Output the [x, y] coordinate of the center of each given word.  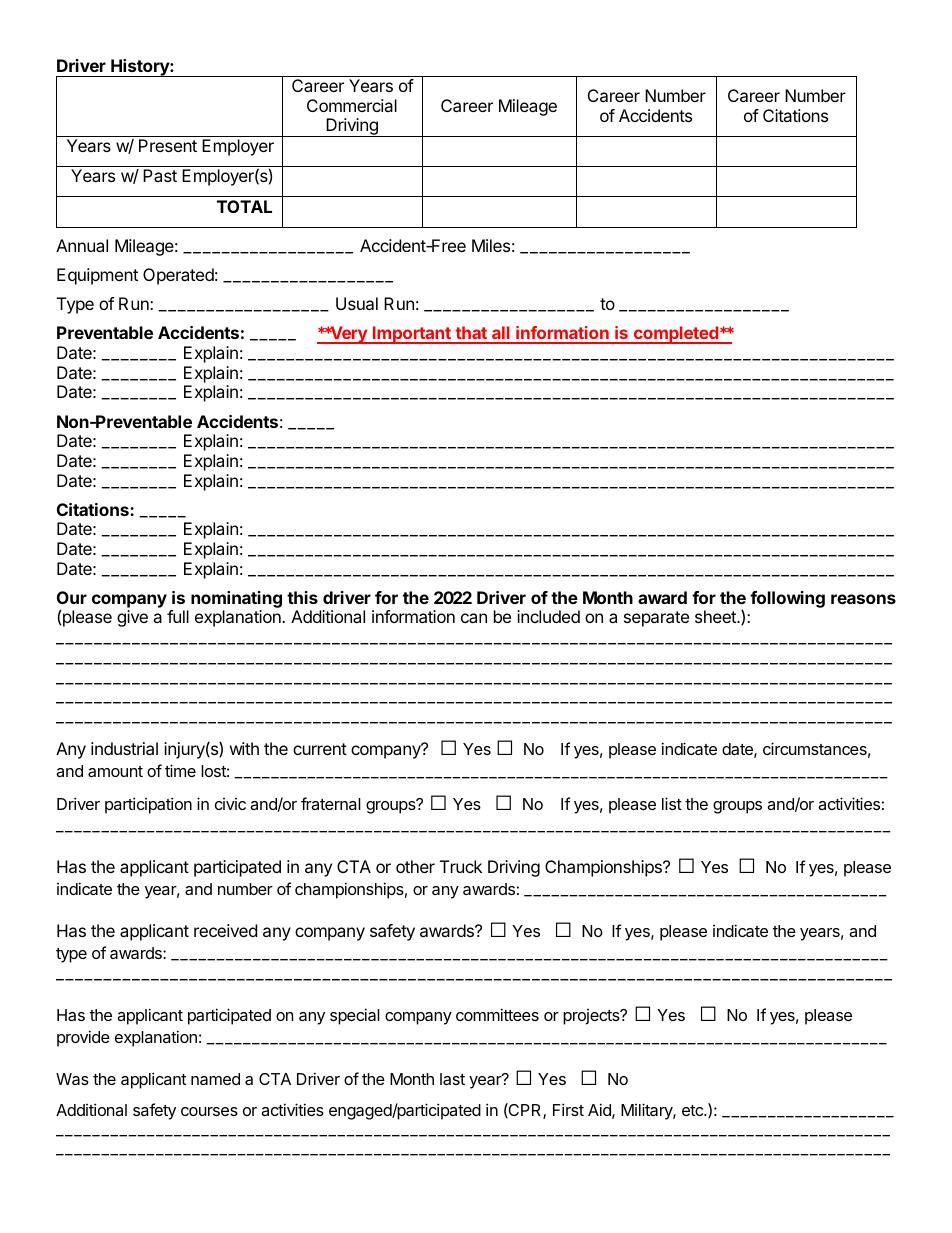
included [548, 616]
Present [168, 145]
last [452, 1079]
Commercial [352, 105]
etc [693, 1110]
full [178, 616]
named [215, 1079]
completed [675, 335]
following [787, 599]
